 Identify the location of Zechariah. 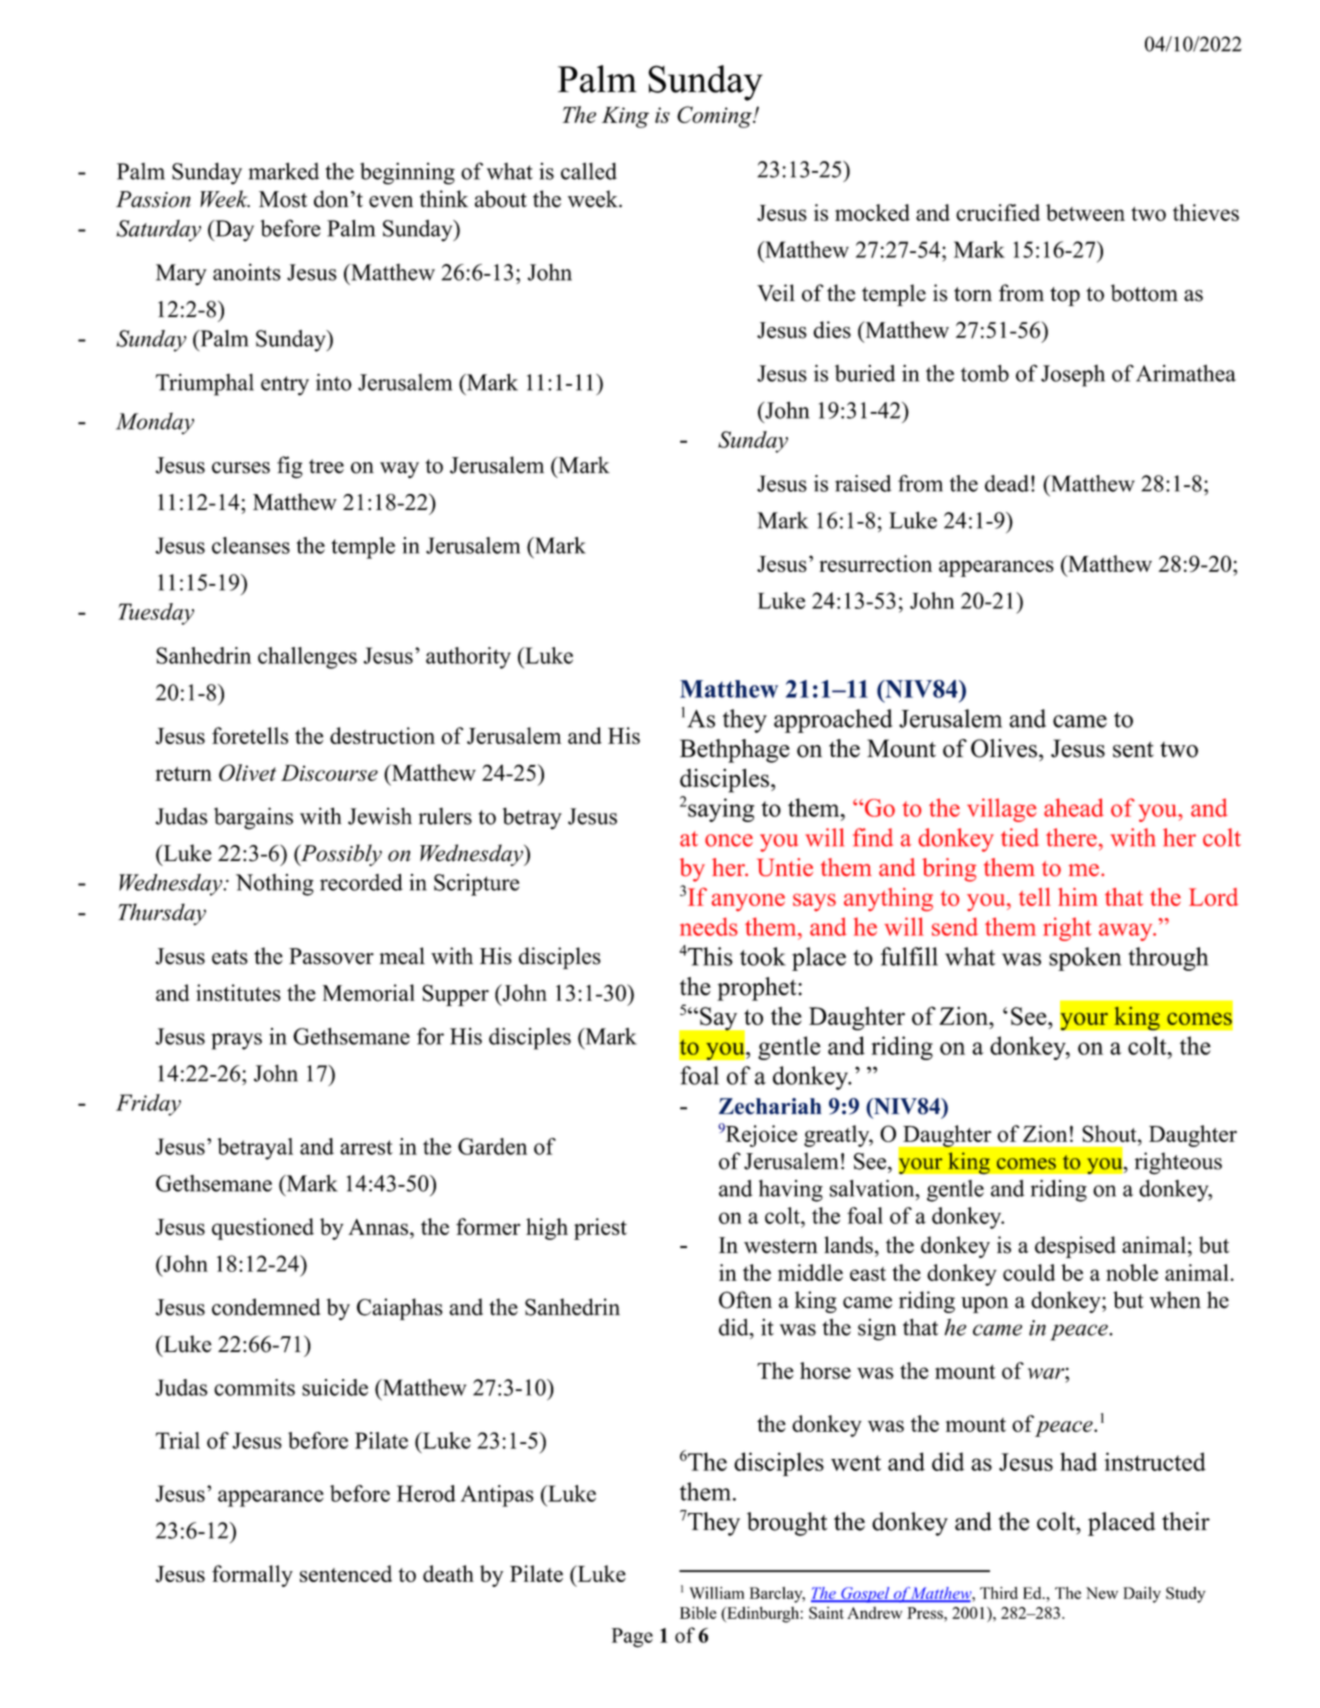
(770, 1106).
